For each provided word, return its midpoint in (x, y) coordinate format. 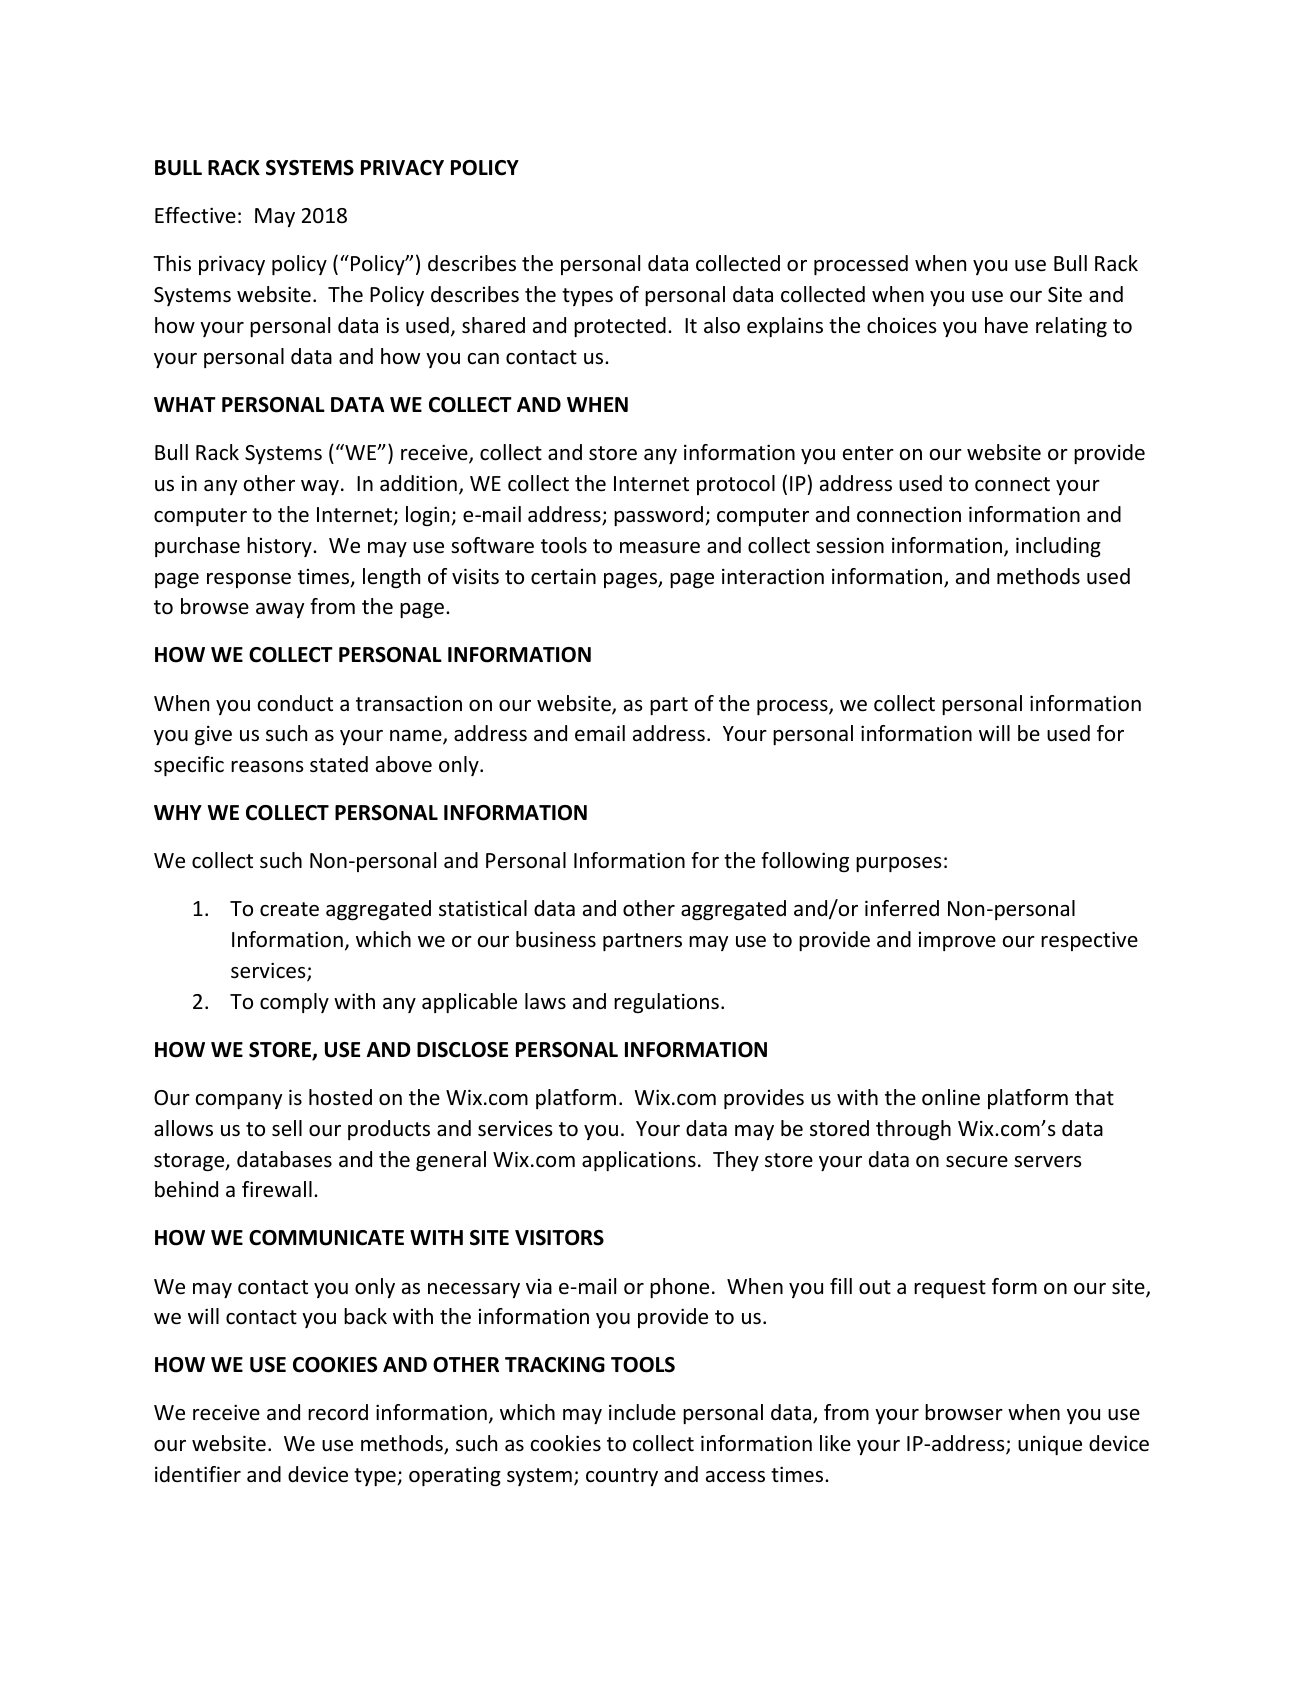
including (1058, 547)
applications (639, 1161)
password (658, 516)
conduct (295, 703)
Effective (195, 215)
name (417, 737)
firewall (277, 1189)
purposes (898, 864)
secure (977, 1162)
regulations (666, 1003)
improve (957, 941)
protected (620, 327)
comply (294, 1003)
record (338, 1412)
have (1006, 325)
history (280, 547)
